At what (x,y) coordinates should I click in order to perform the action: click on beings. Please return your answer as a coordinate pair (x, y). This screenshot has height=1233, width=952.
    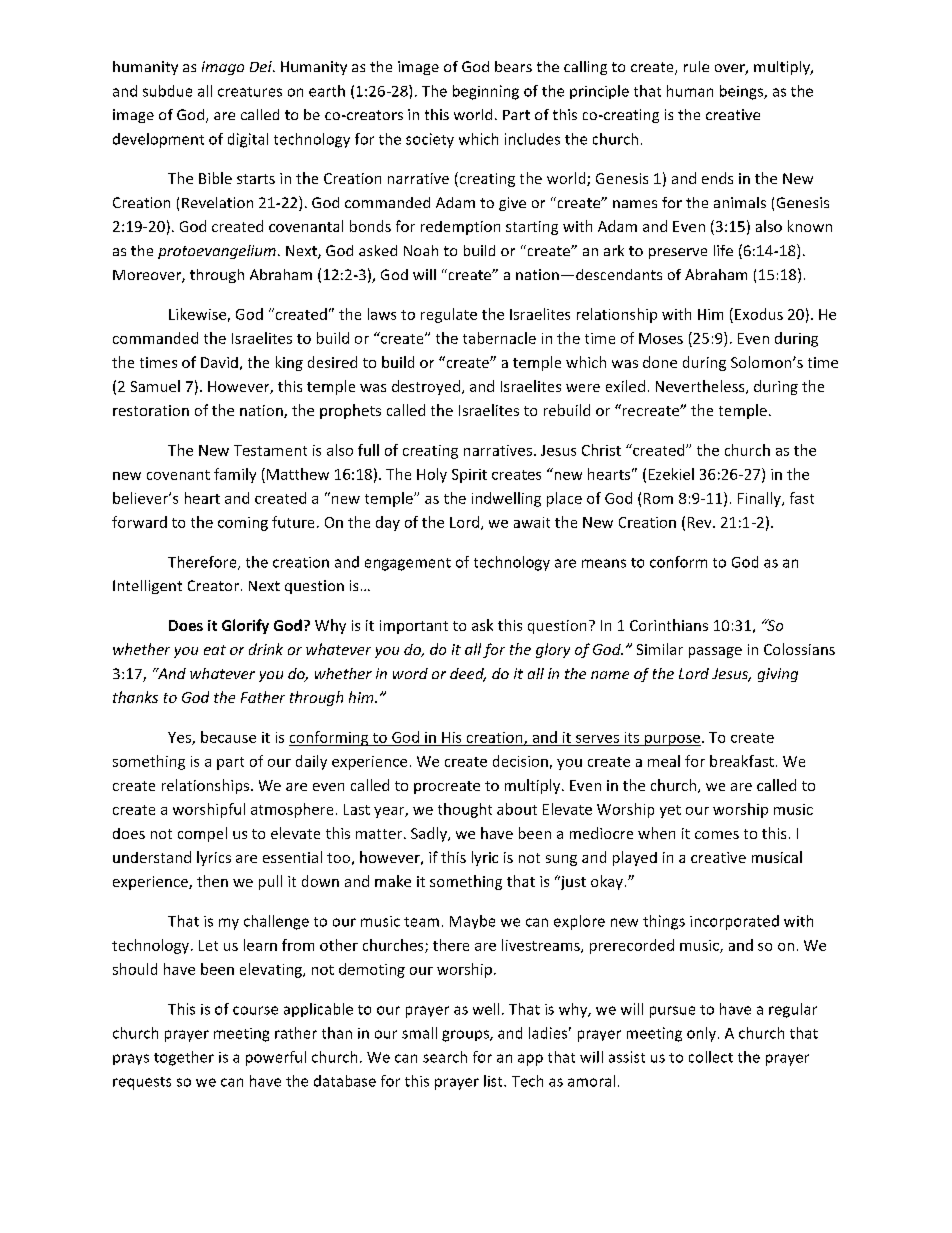
    Looking at the image, I should click on (743, 92).
